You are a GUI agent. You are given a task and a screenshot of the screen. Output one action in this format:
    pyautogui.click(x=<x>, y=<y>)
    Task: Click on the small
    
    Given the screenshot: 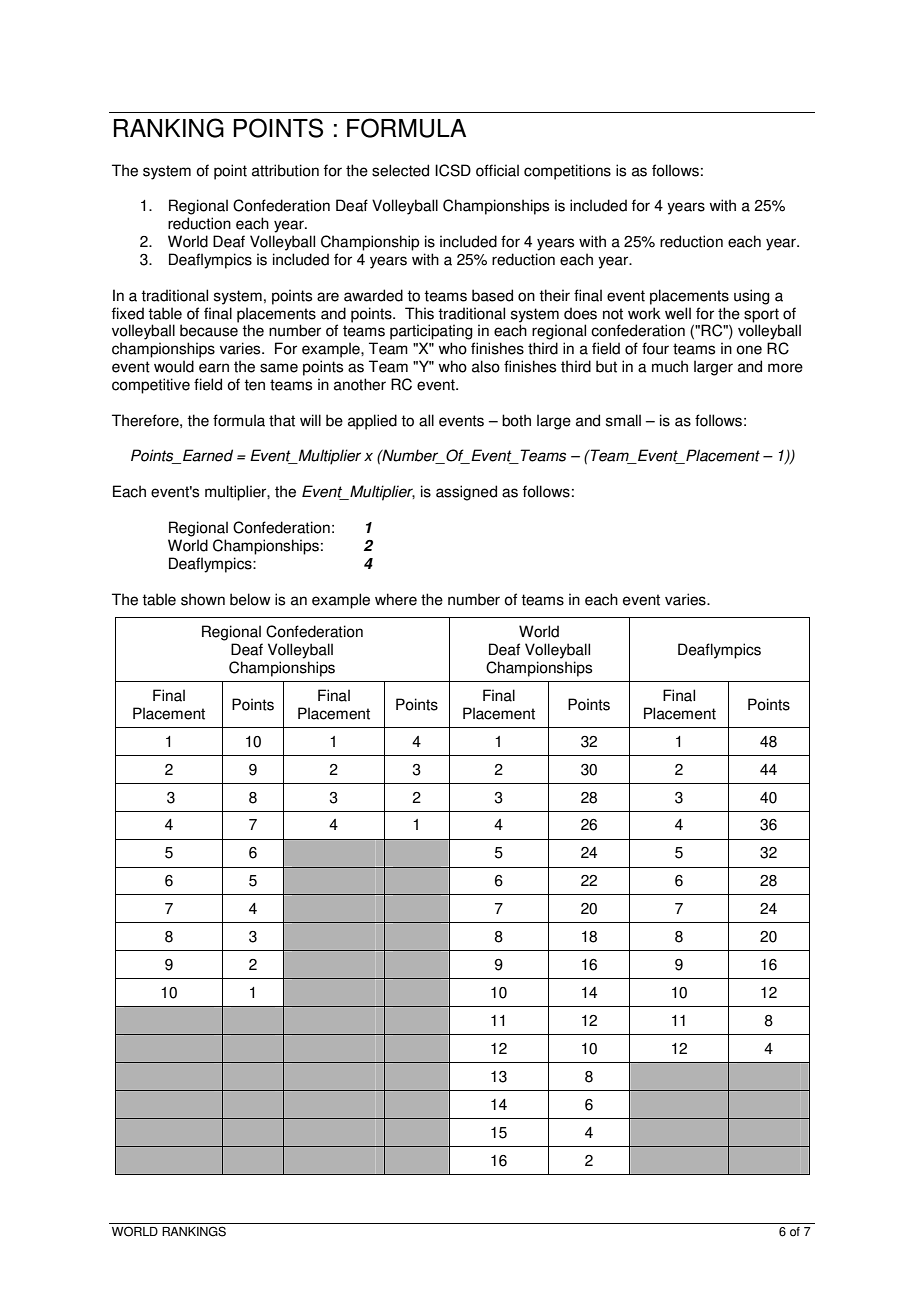 What is the action you would take?
    pyautogui.click(x=623, y=420)
